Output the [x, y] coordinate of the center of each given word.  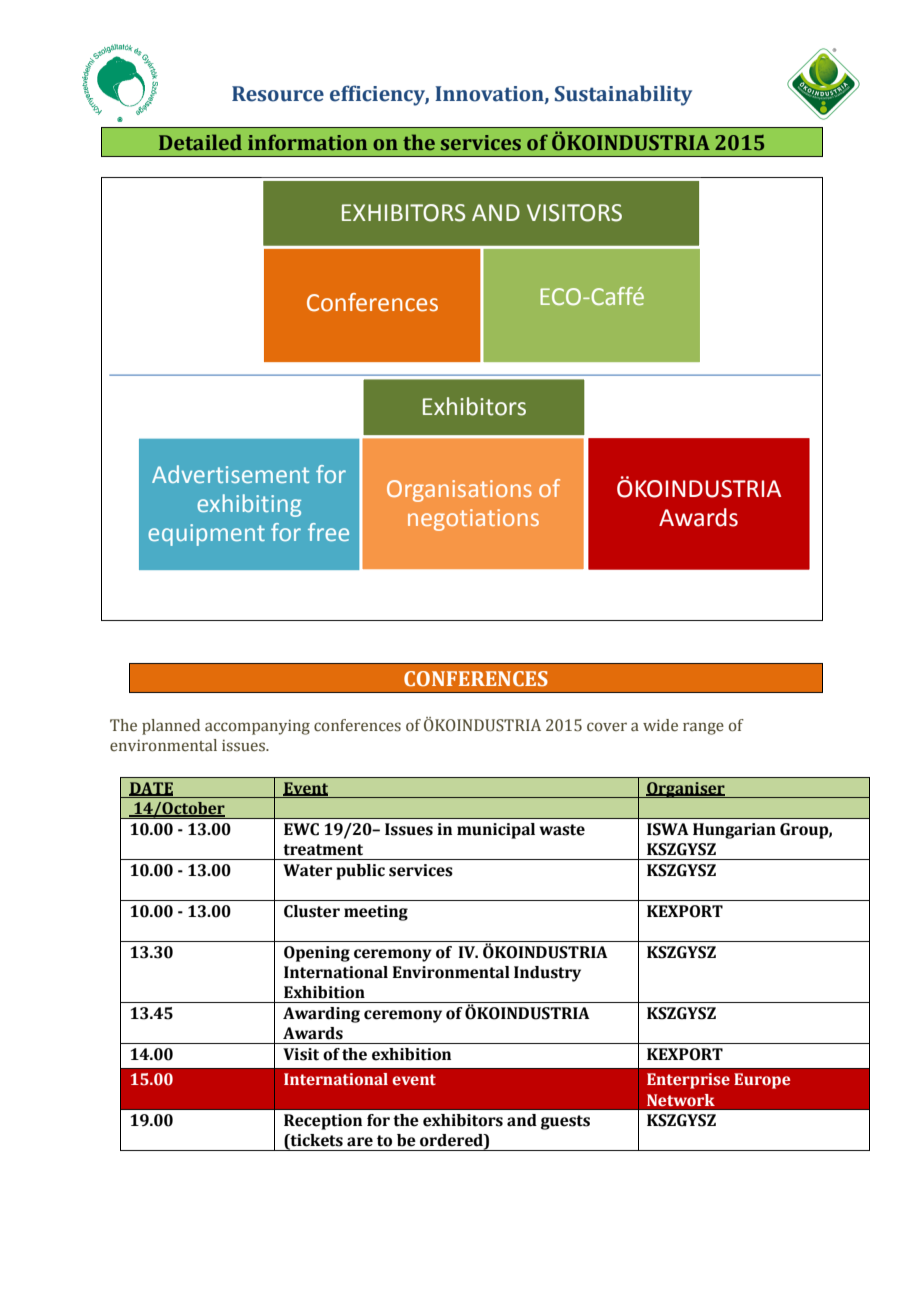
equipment [206, 535]
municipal [496, 831]
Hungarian [734, 831]
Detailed [200, 142]
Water [307, 870]
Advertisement [230, 474]
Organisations [459, 491]
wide [660, 725]
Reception [323, 1122]
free [328, 532]
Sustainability [623, 95]
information [307, 142]
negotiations [473, 520]
